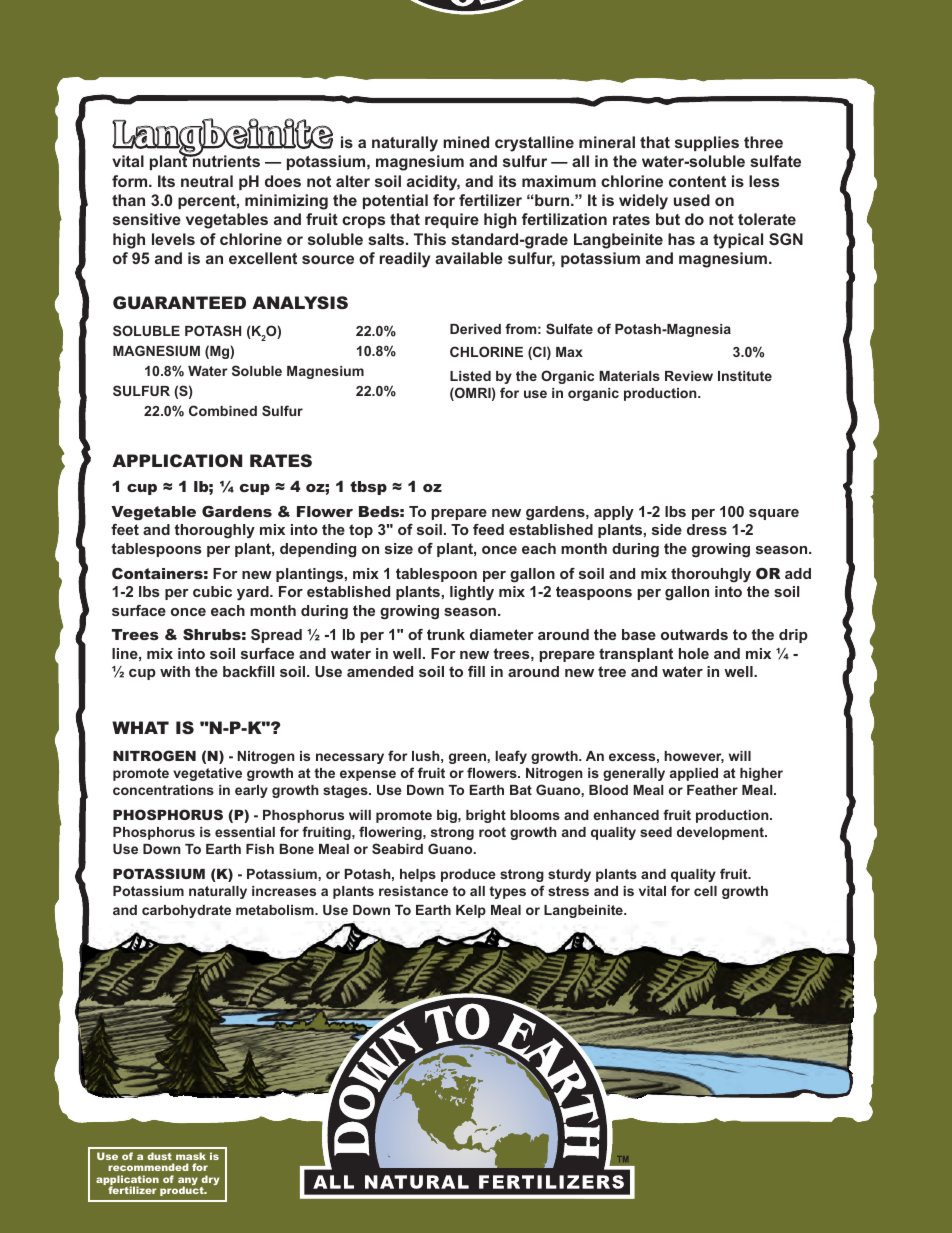 The width and height of the screenshot is (952, 1233). Describe the element at coordinates (433, 183) in the screenshot. I see `acidity` at that location.
